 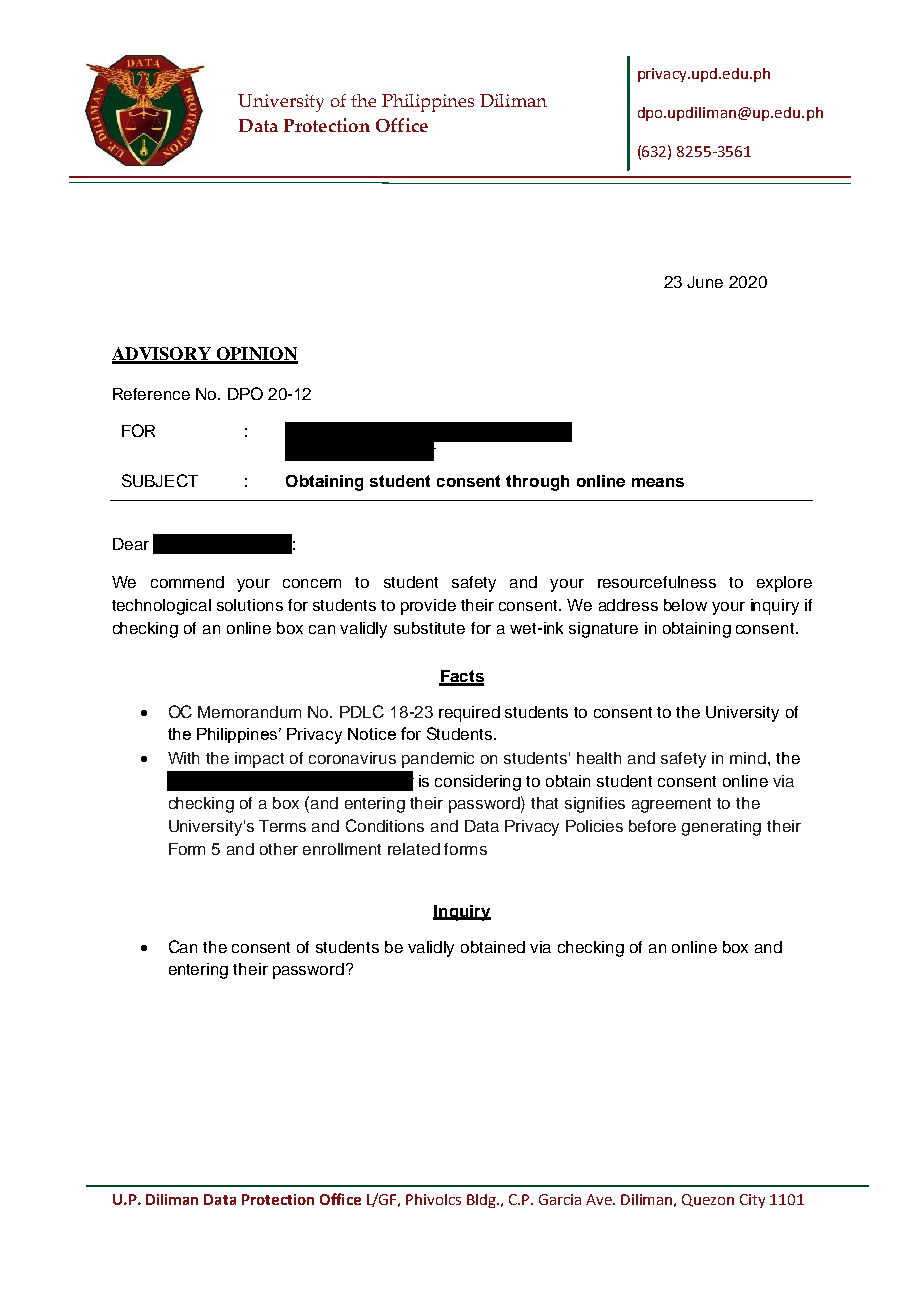 What do you see at coordinates (183, 758) in the document?
I see `With` at bounding box center [183, 758].
